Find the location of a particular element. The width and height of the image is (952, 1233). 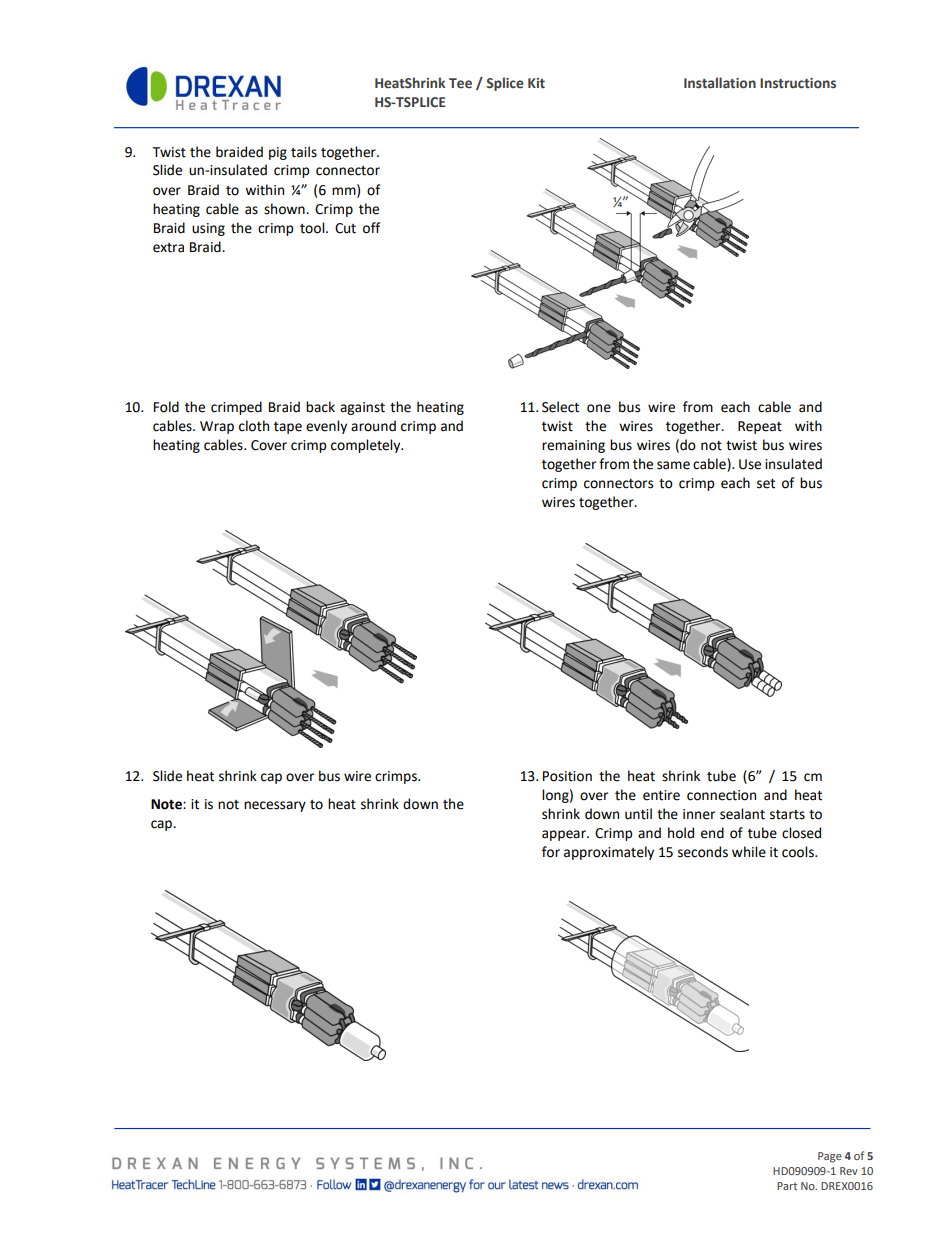

Repeat is located at coordinates (760, 427).
